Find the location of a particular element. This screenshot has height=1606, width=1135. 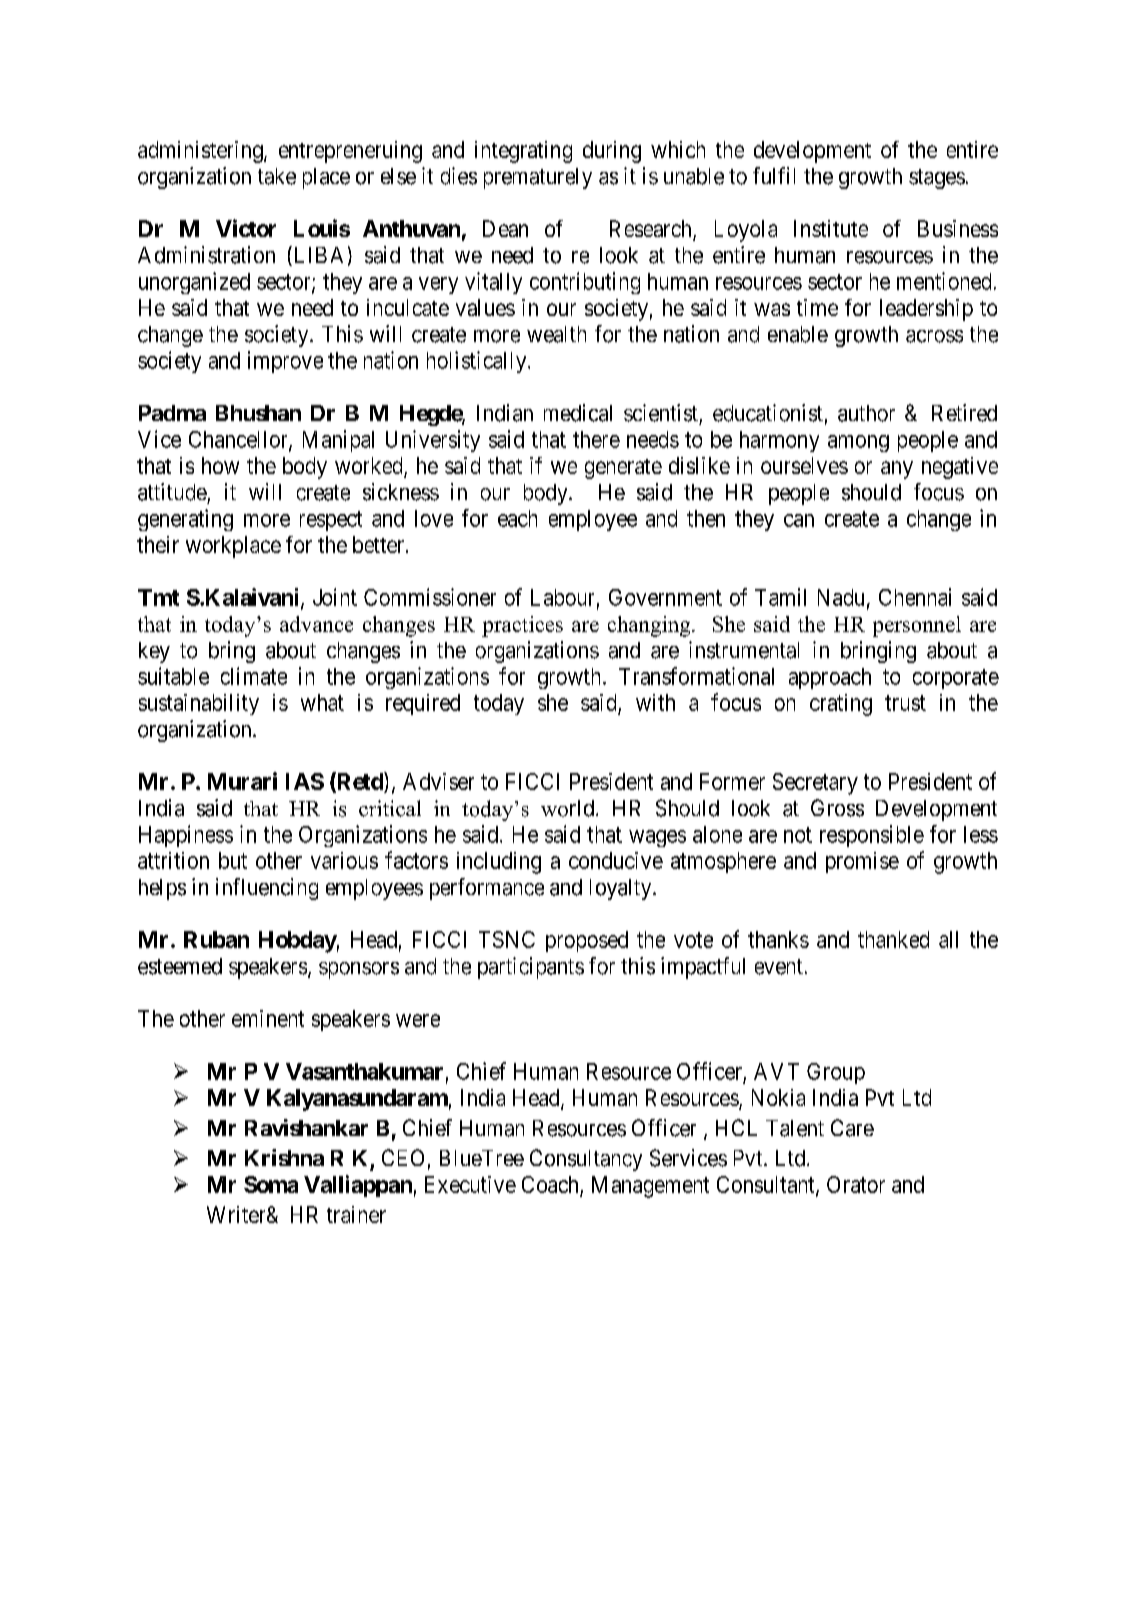

Soma is located at coordinates (271, 1184).
